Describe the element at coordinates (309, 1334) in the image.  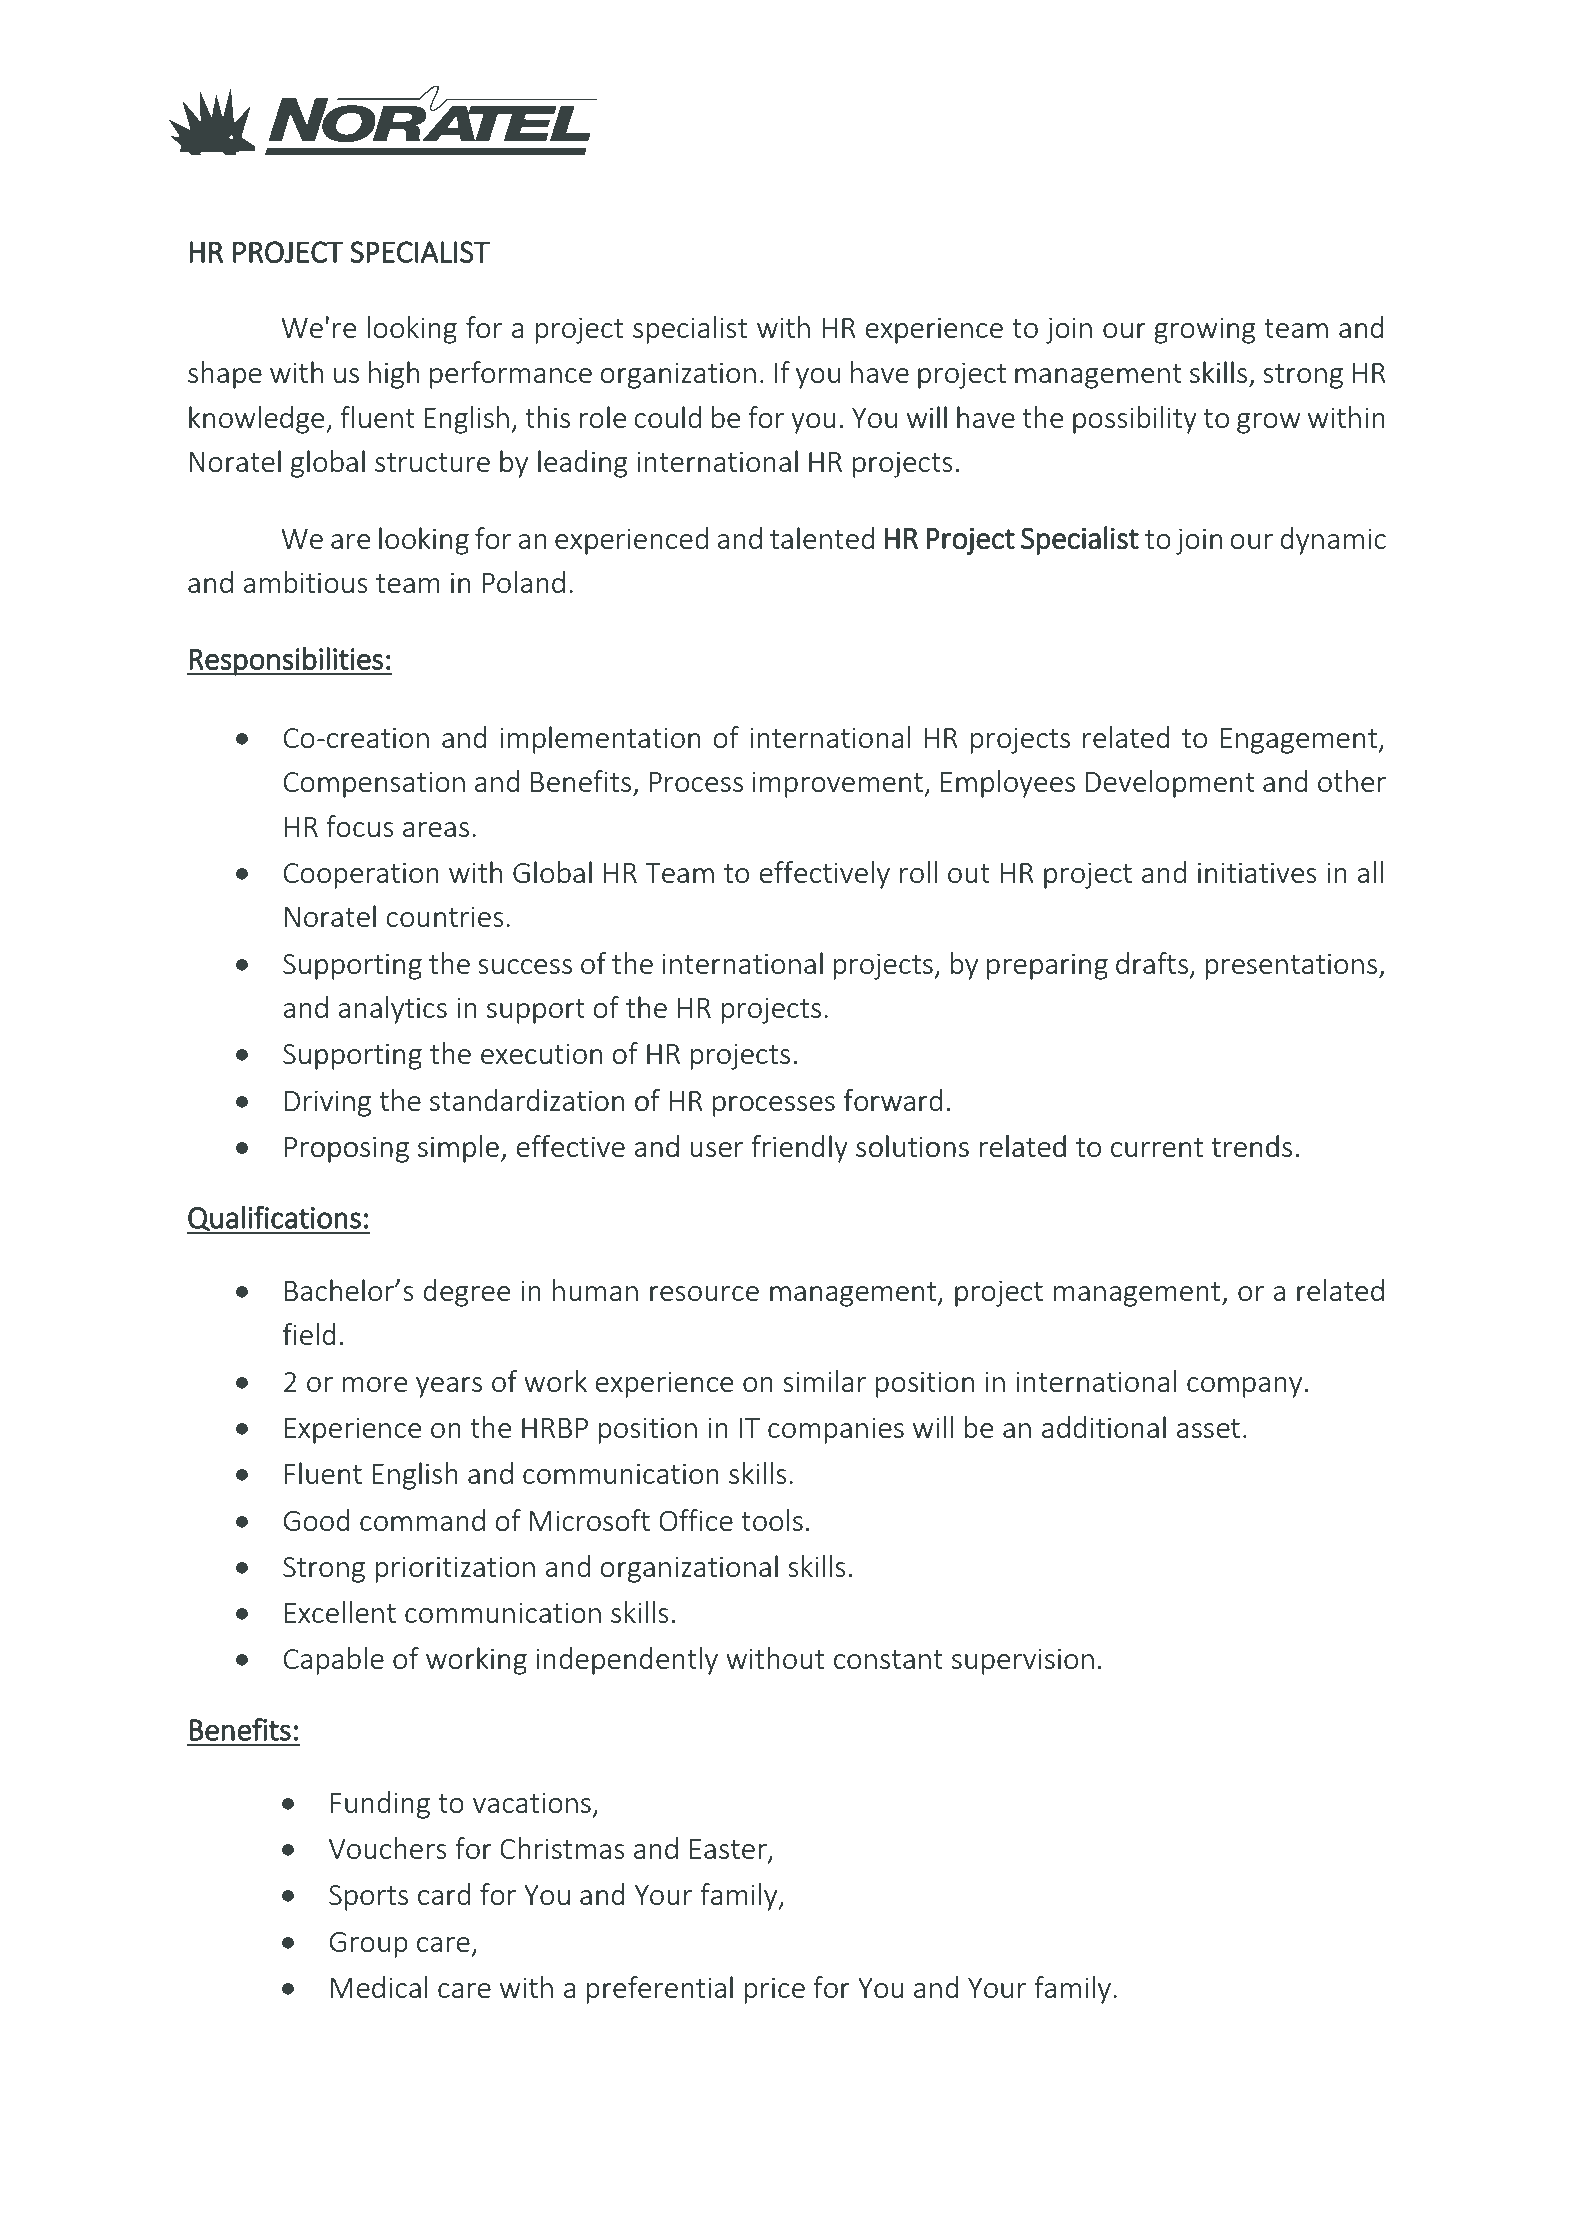
I see `field` at that location.
